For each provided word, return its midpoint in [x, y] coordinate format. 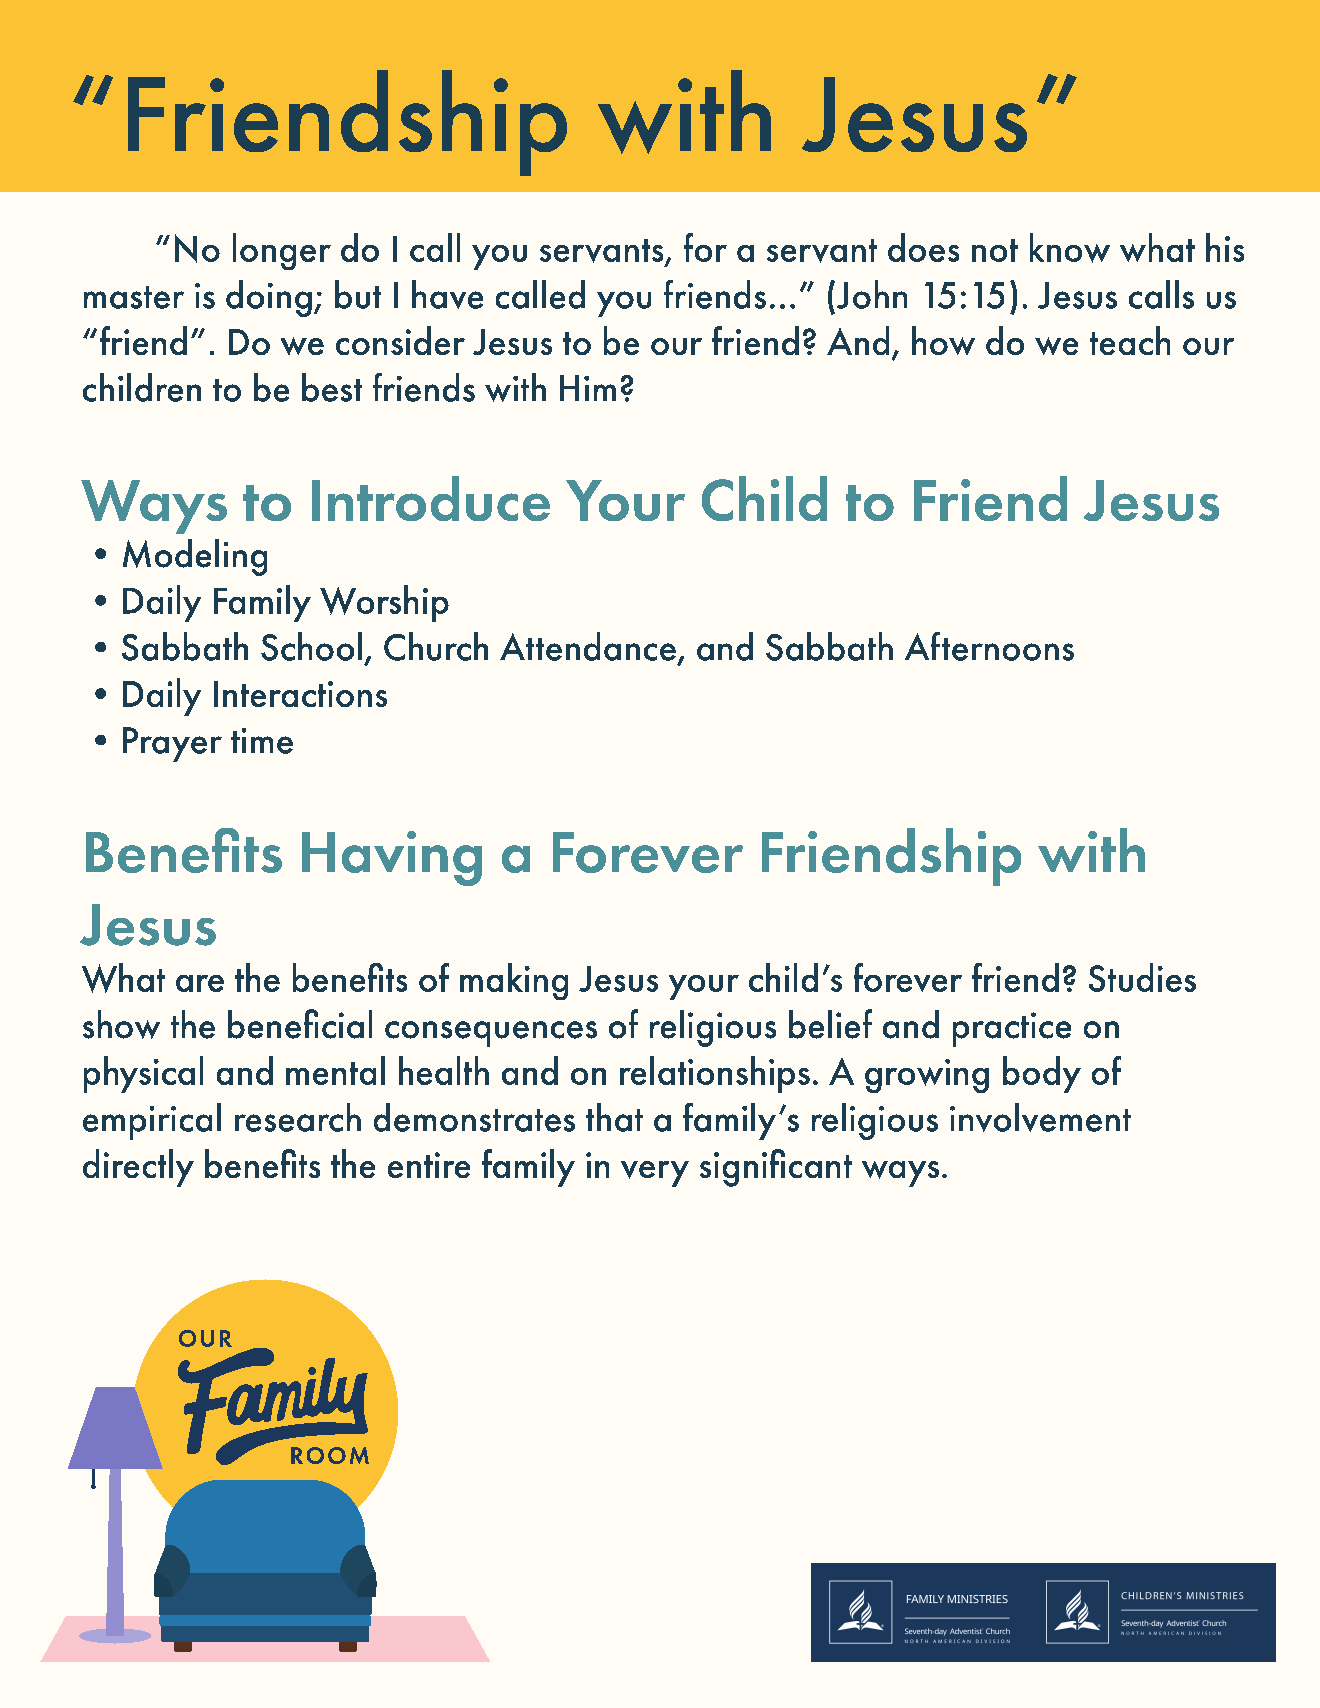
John [870, 294]
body [1042, 1074]
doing [269, 298]
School [311, 646]
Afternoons [989, 646]
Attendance [588, 646]
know [1070, 248]
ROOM [330, 1455]
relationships [715, 1074]
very [655, 1174]
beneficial [300, 1024]
